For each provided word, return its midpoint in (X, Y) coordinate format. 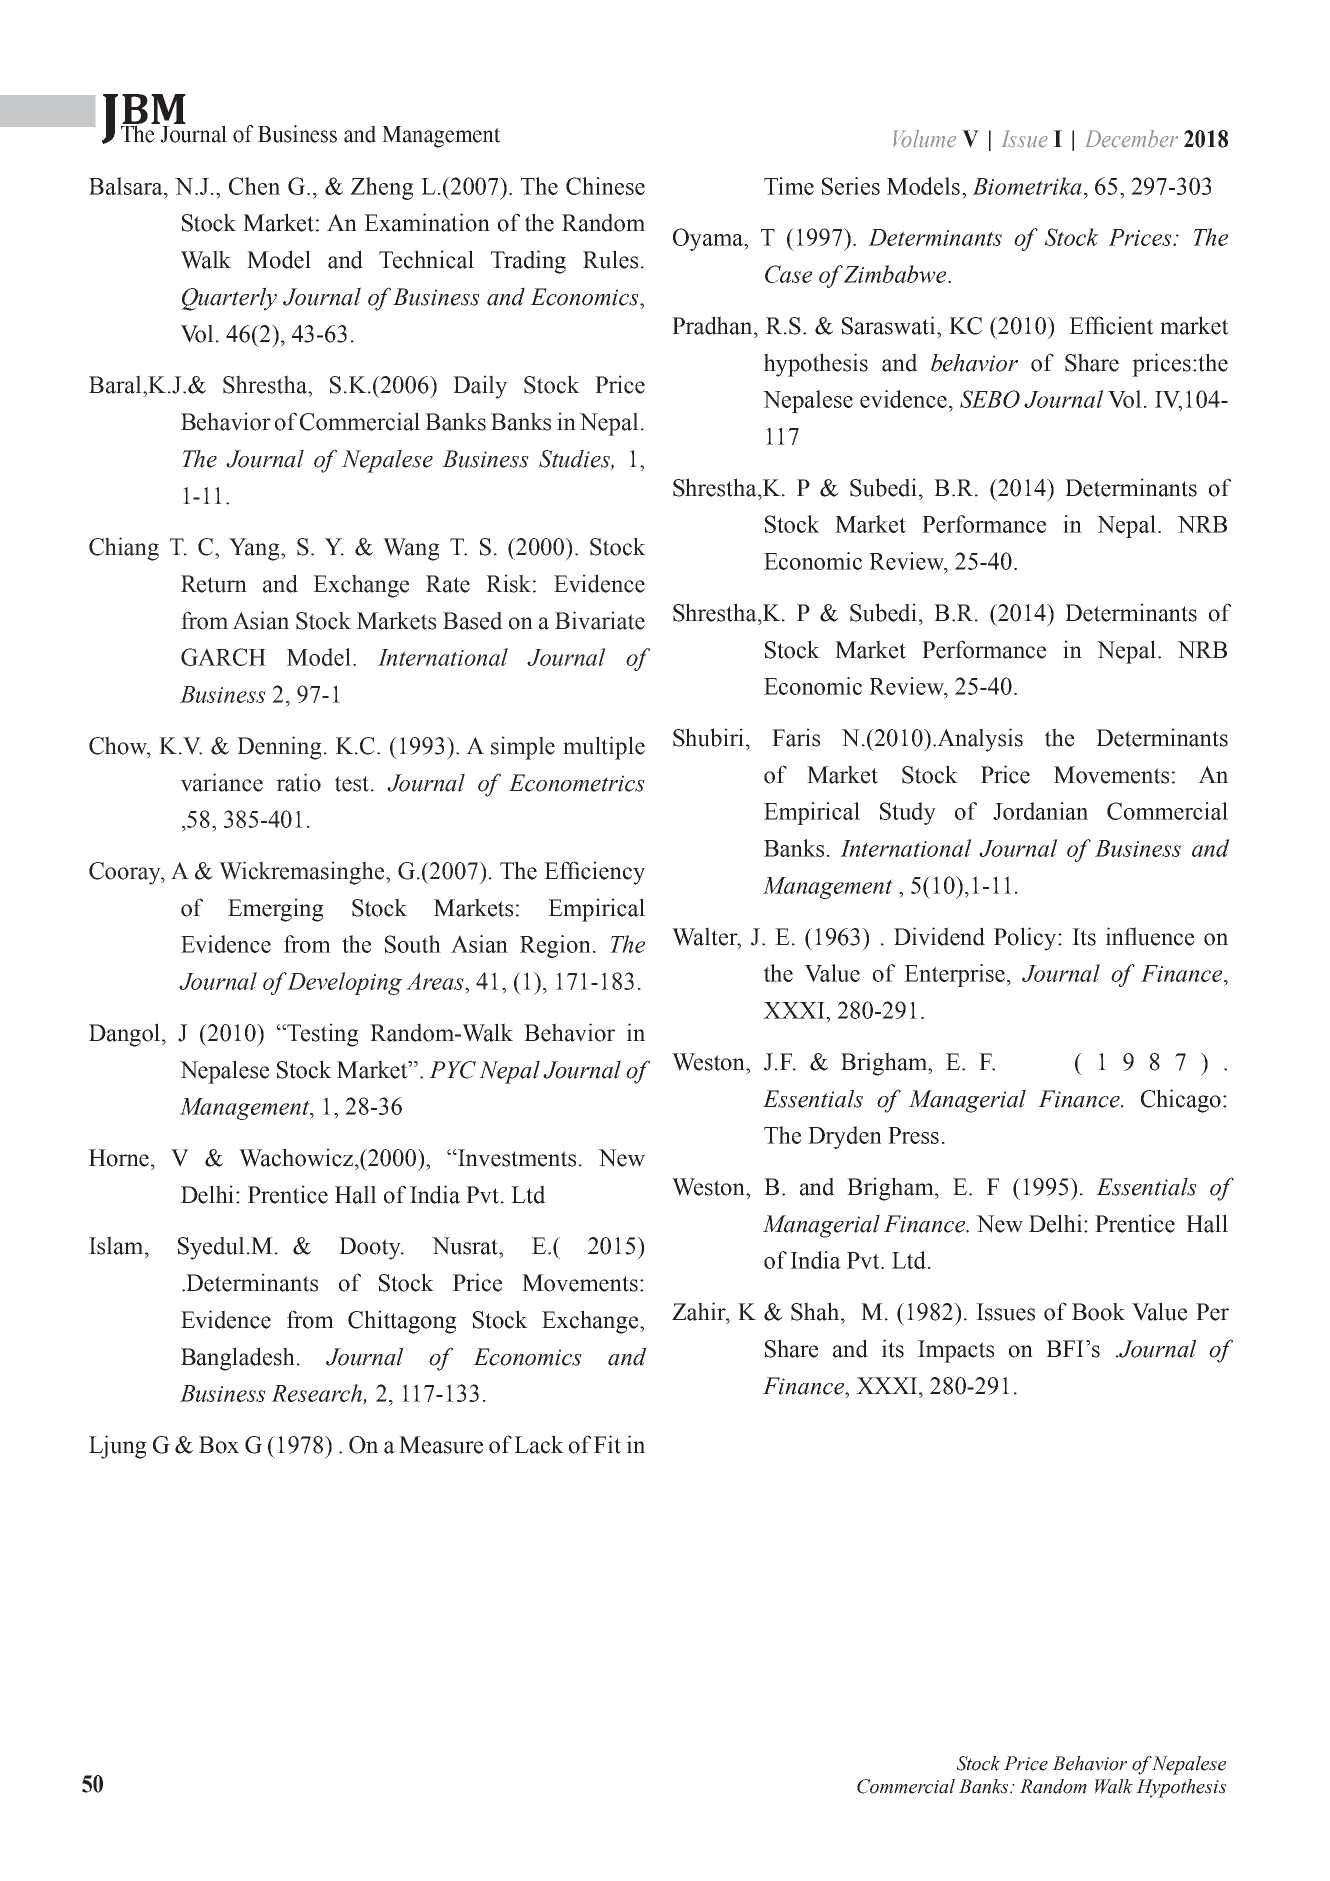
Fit (607, 1444)
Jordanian (1040, 811)
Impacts (956, 1351)
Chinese (605, 186)
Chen (254, 186)
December (1131, 139)
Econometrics (577, 783)
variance (221, 782)
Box (219, 1445)
